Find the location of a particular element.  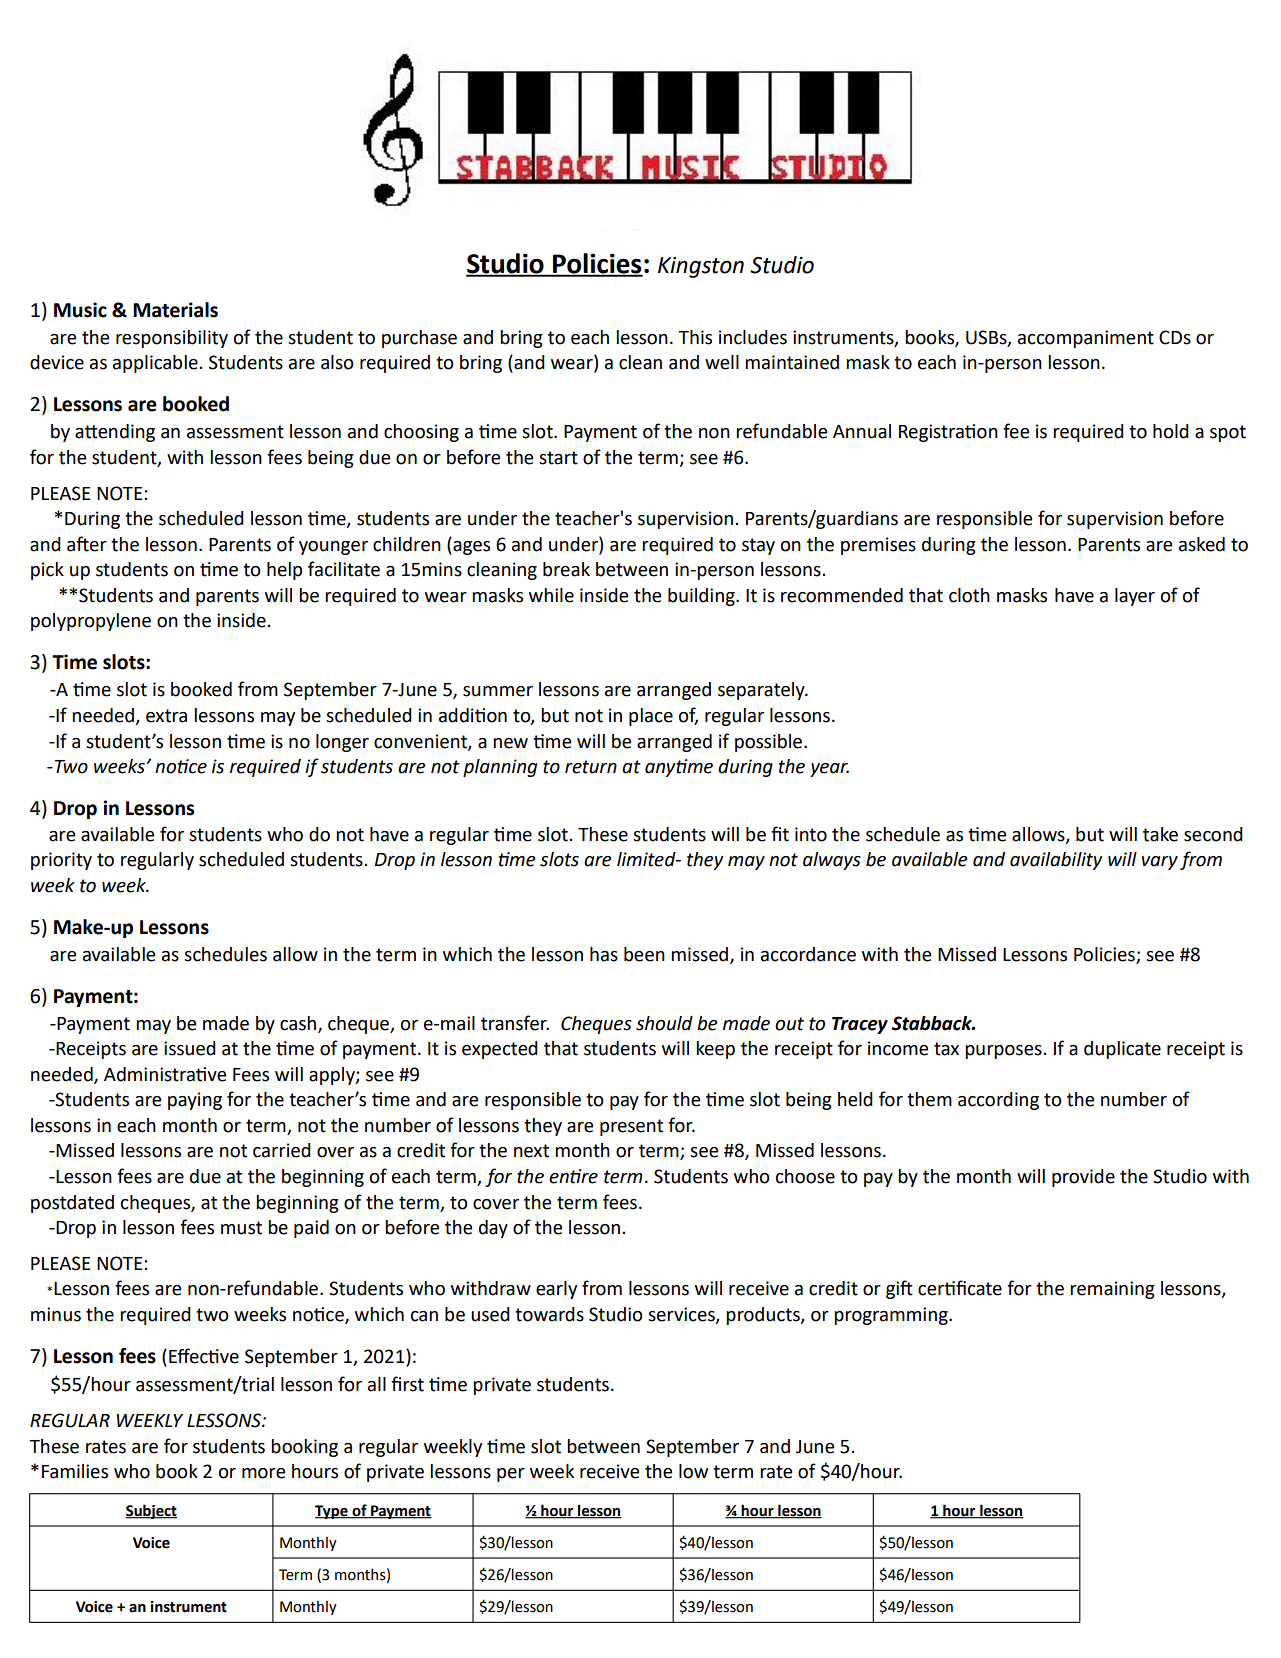

been is located at coordinates (644, 954).
